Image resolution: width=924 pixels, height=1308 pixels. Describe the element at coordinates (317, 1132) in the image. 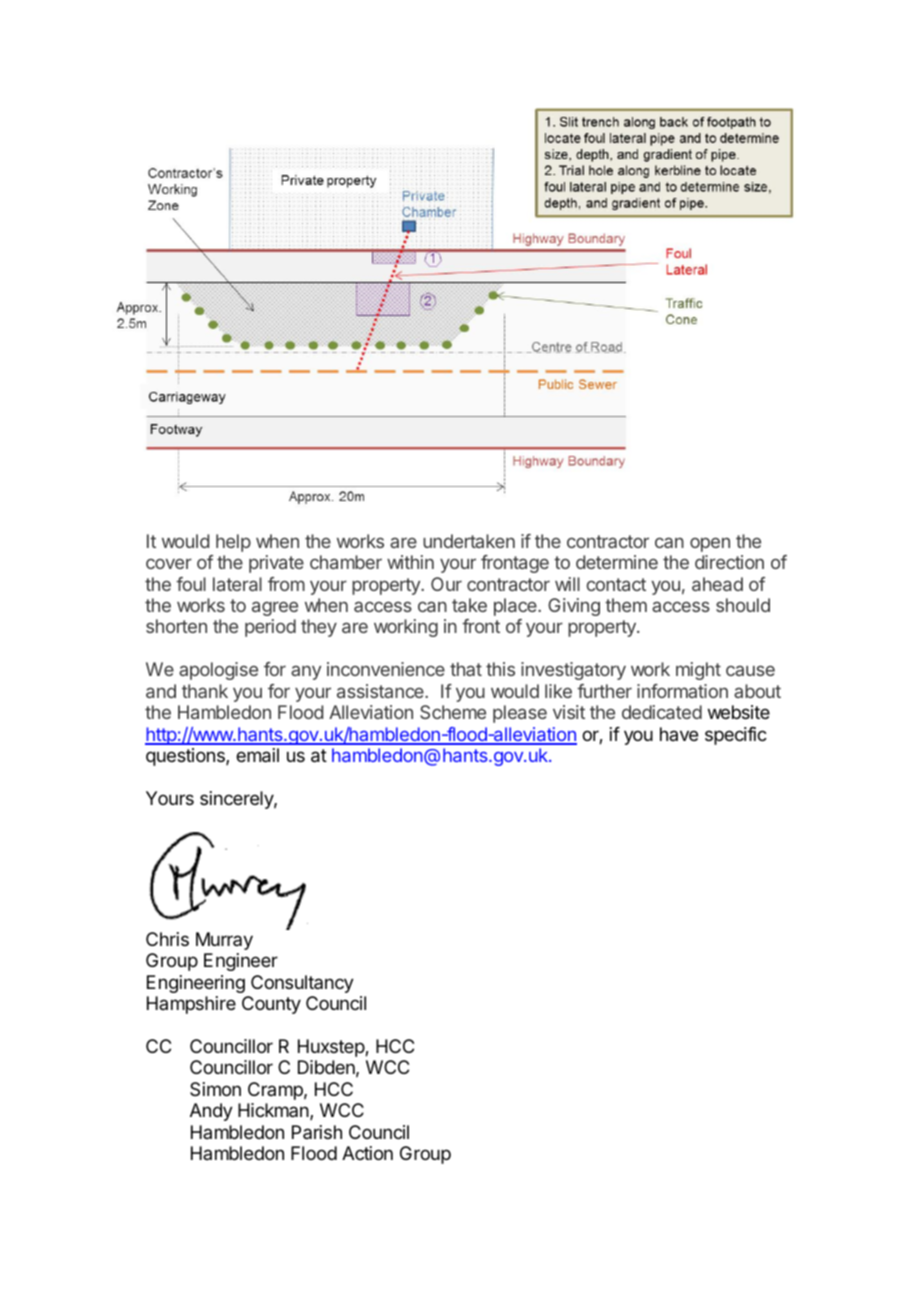

I see `Parish` at that location.
